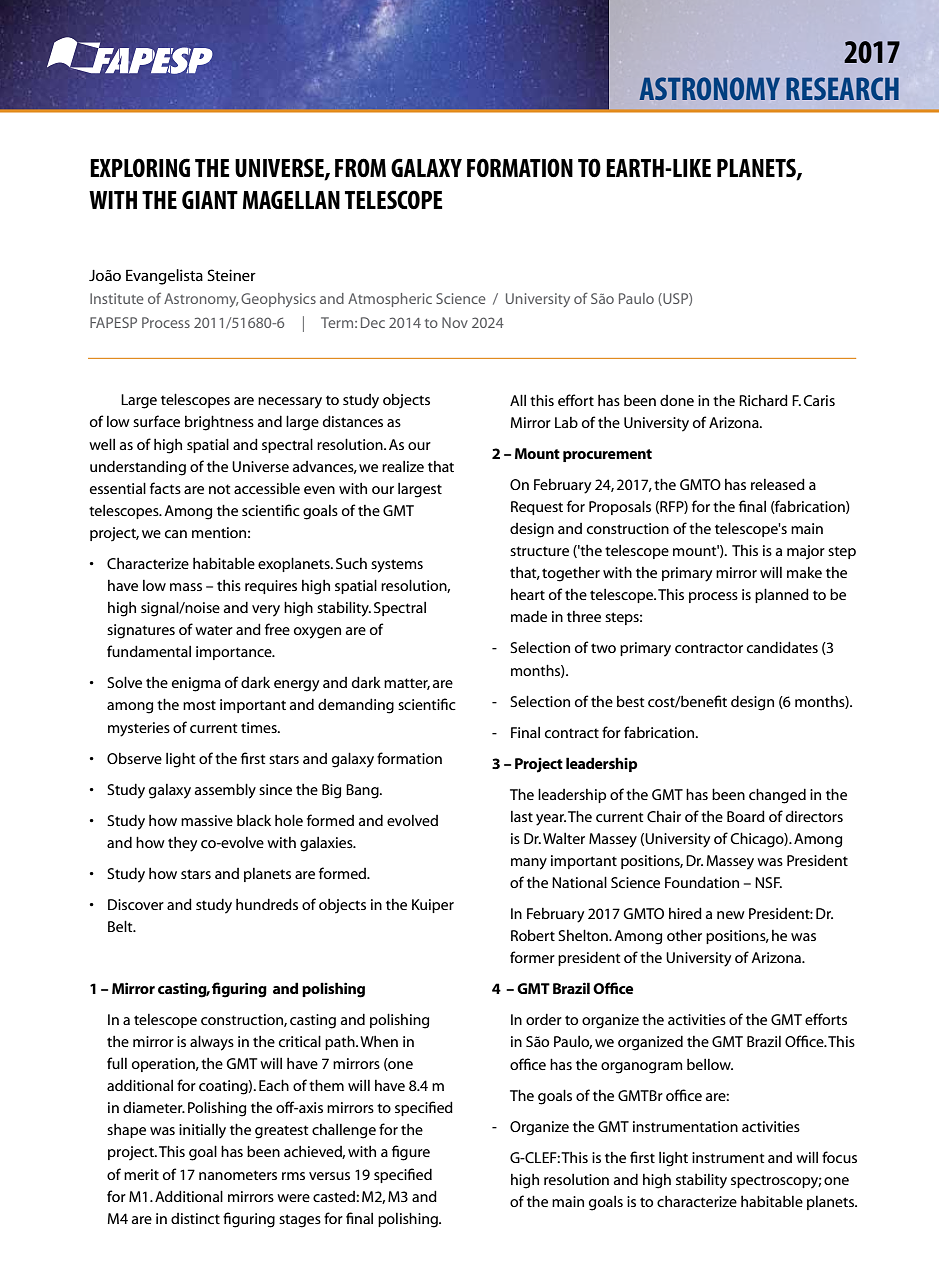 This screenshot has height=1288, width=939. I want to click on EXPLORING, so click(140, 168).
